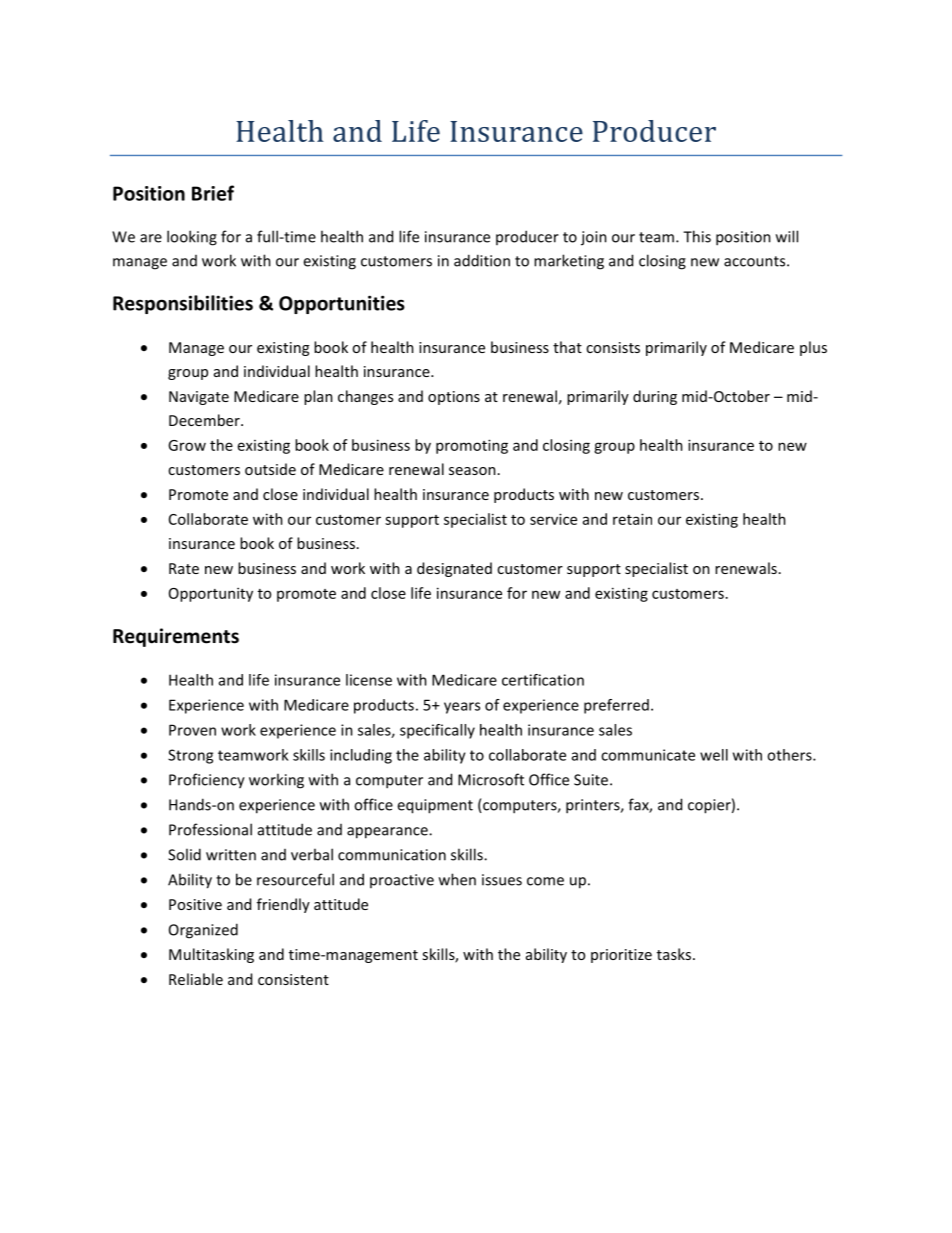  Describe the element at coordinates (632, 519) in the page. I see `retain` at that location.
